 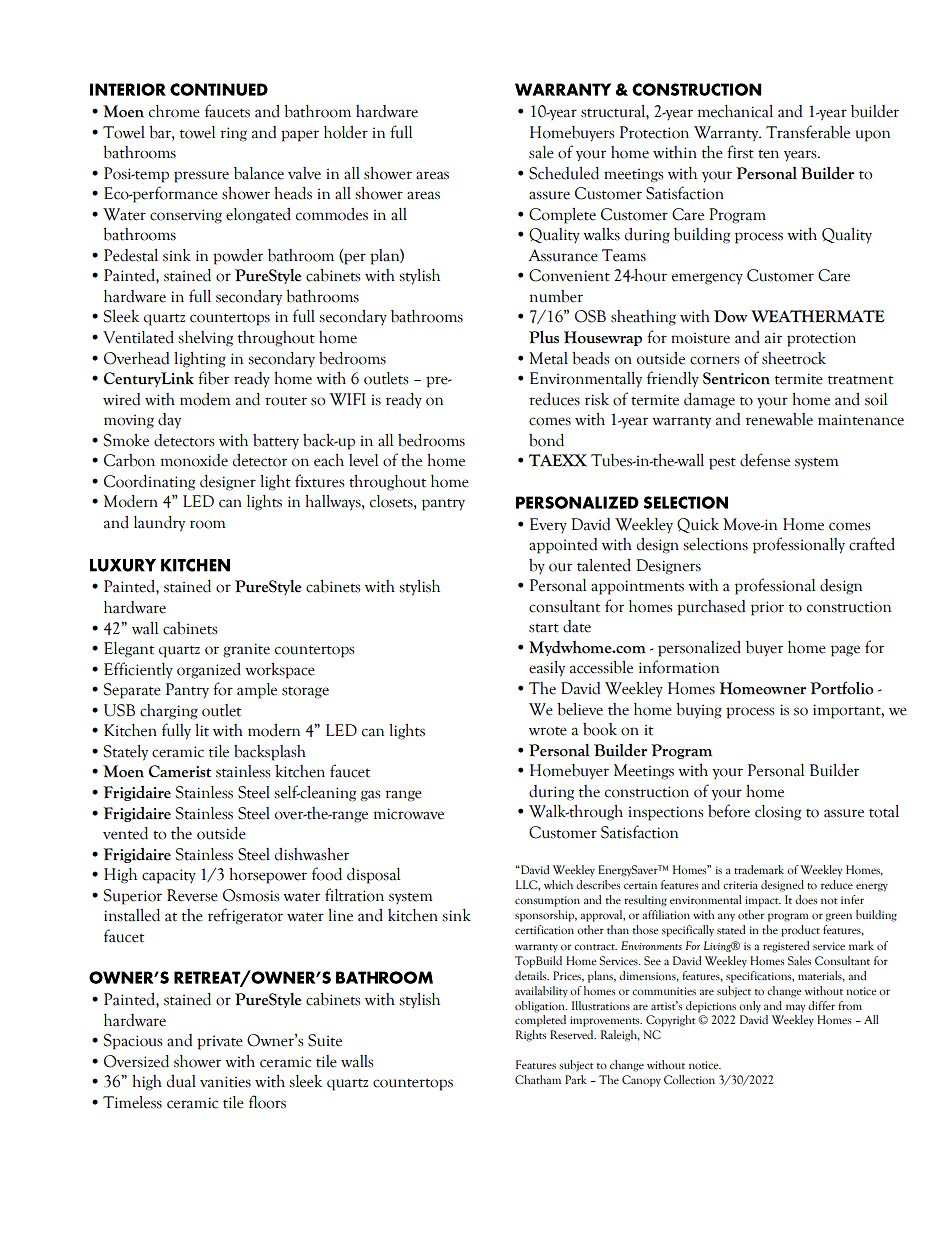 What do you see at coordinates (209, 671) in the screenshot?
I see `organized` at bounding box center [209, 671].
